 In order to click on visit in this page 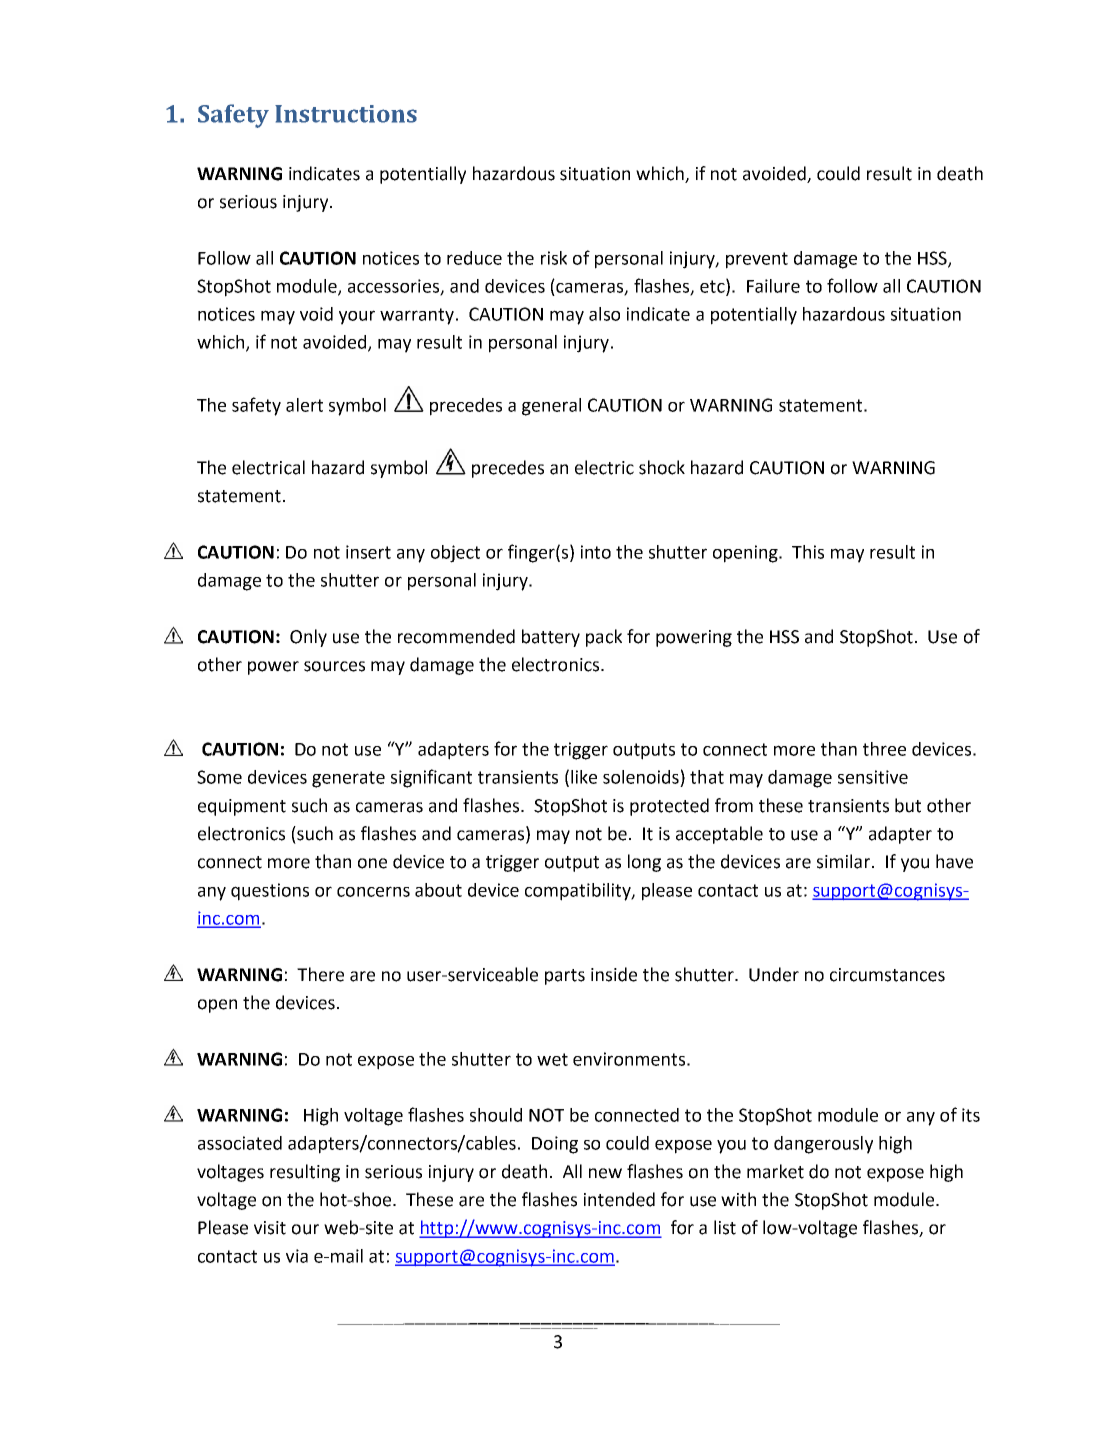, I will do `click(270, 1228)`.
